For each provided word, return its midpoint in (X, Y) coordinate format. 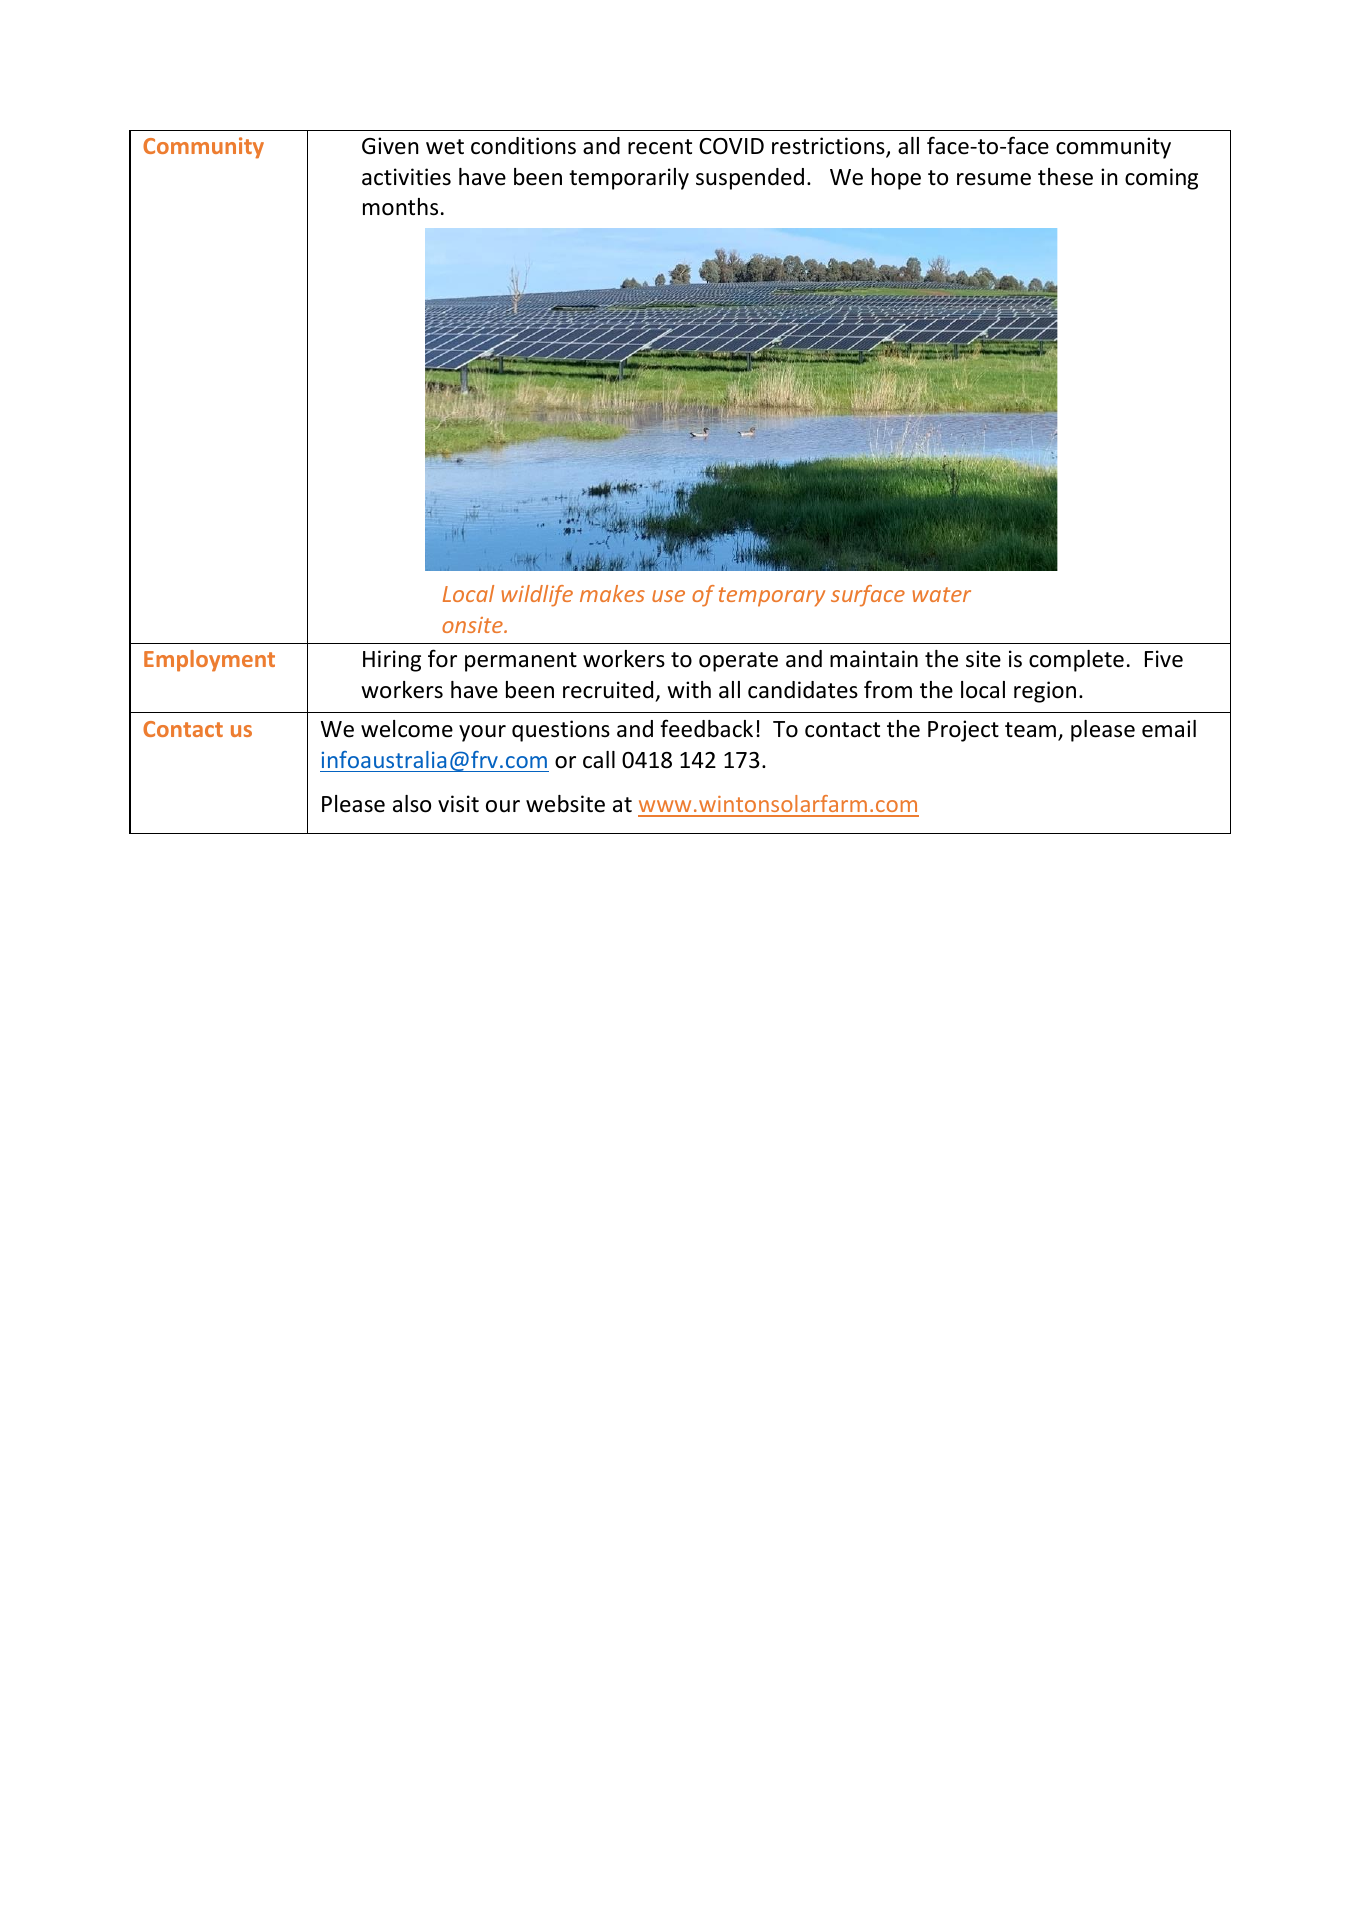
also (412, 804)
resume (994, 179)
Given (390, 146)
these (1065, 177)
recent (660, 147)
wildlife (537, 596)
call (599, 760)
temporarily (629, 179)
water (941, 594)
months (400, 207)
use (668, 596)
